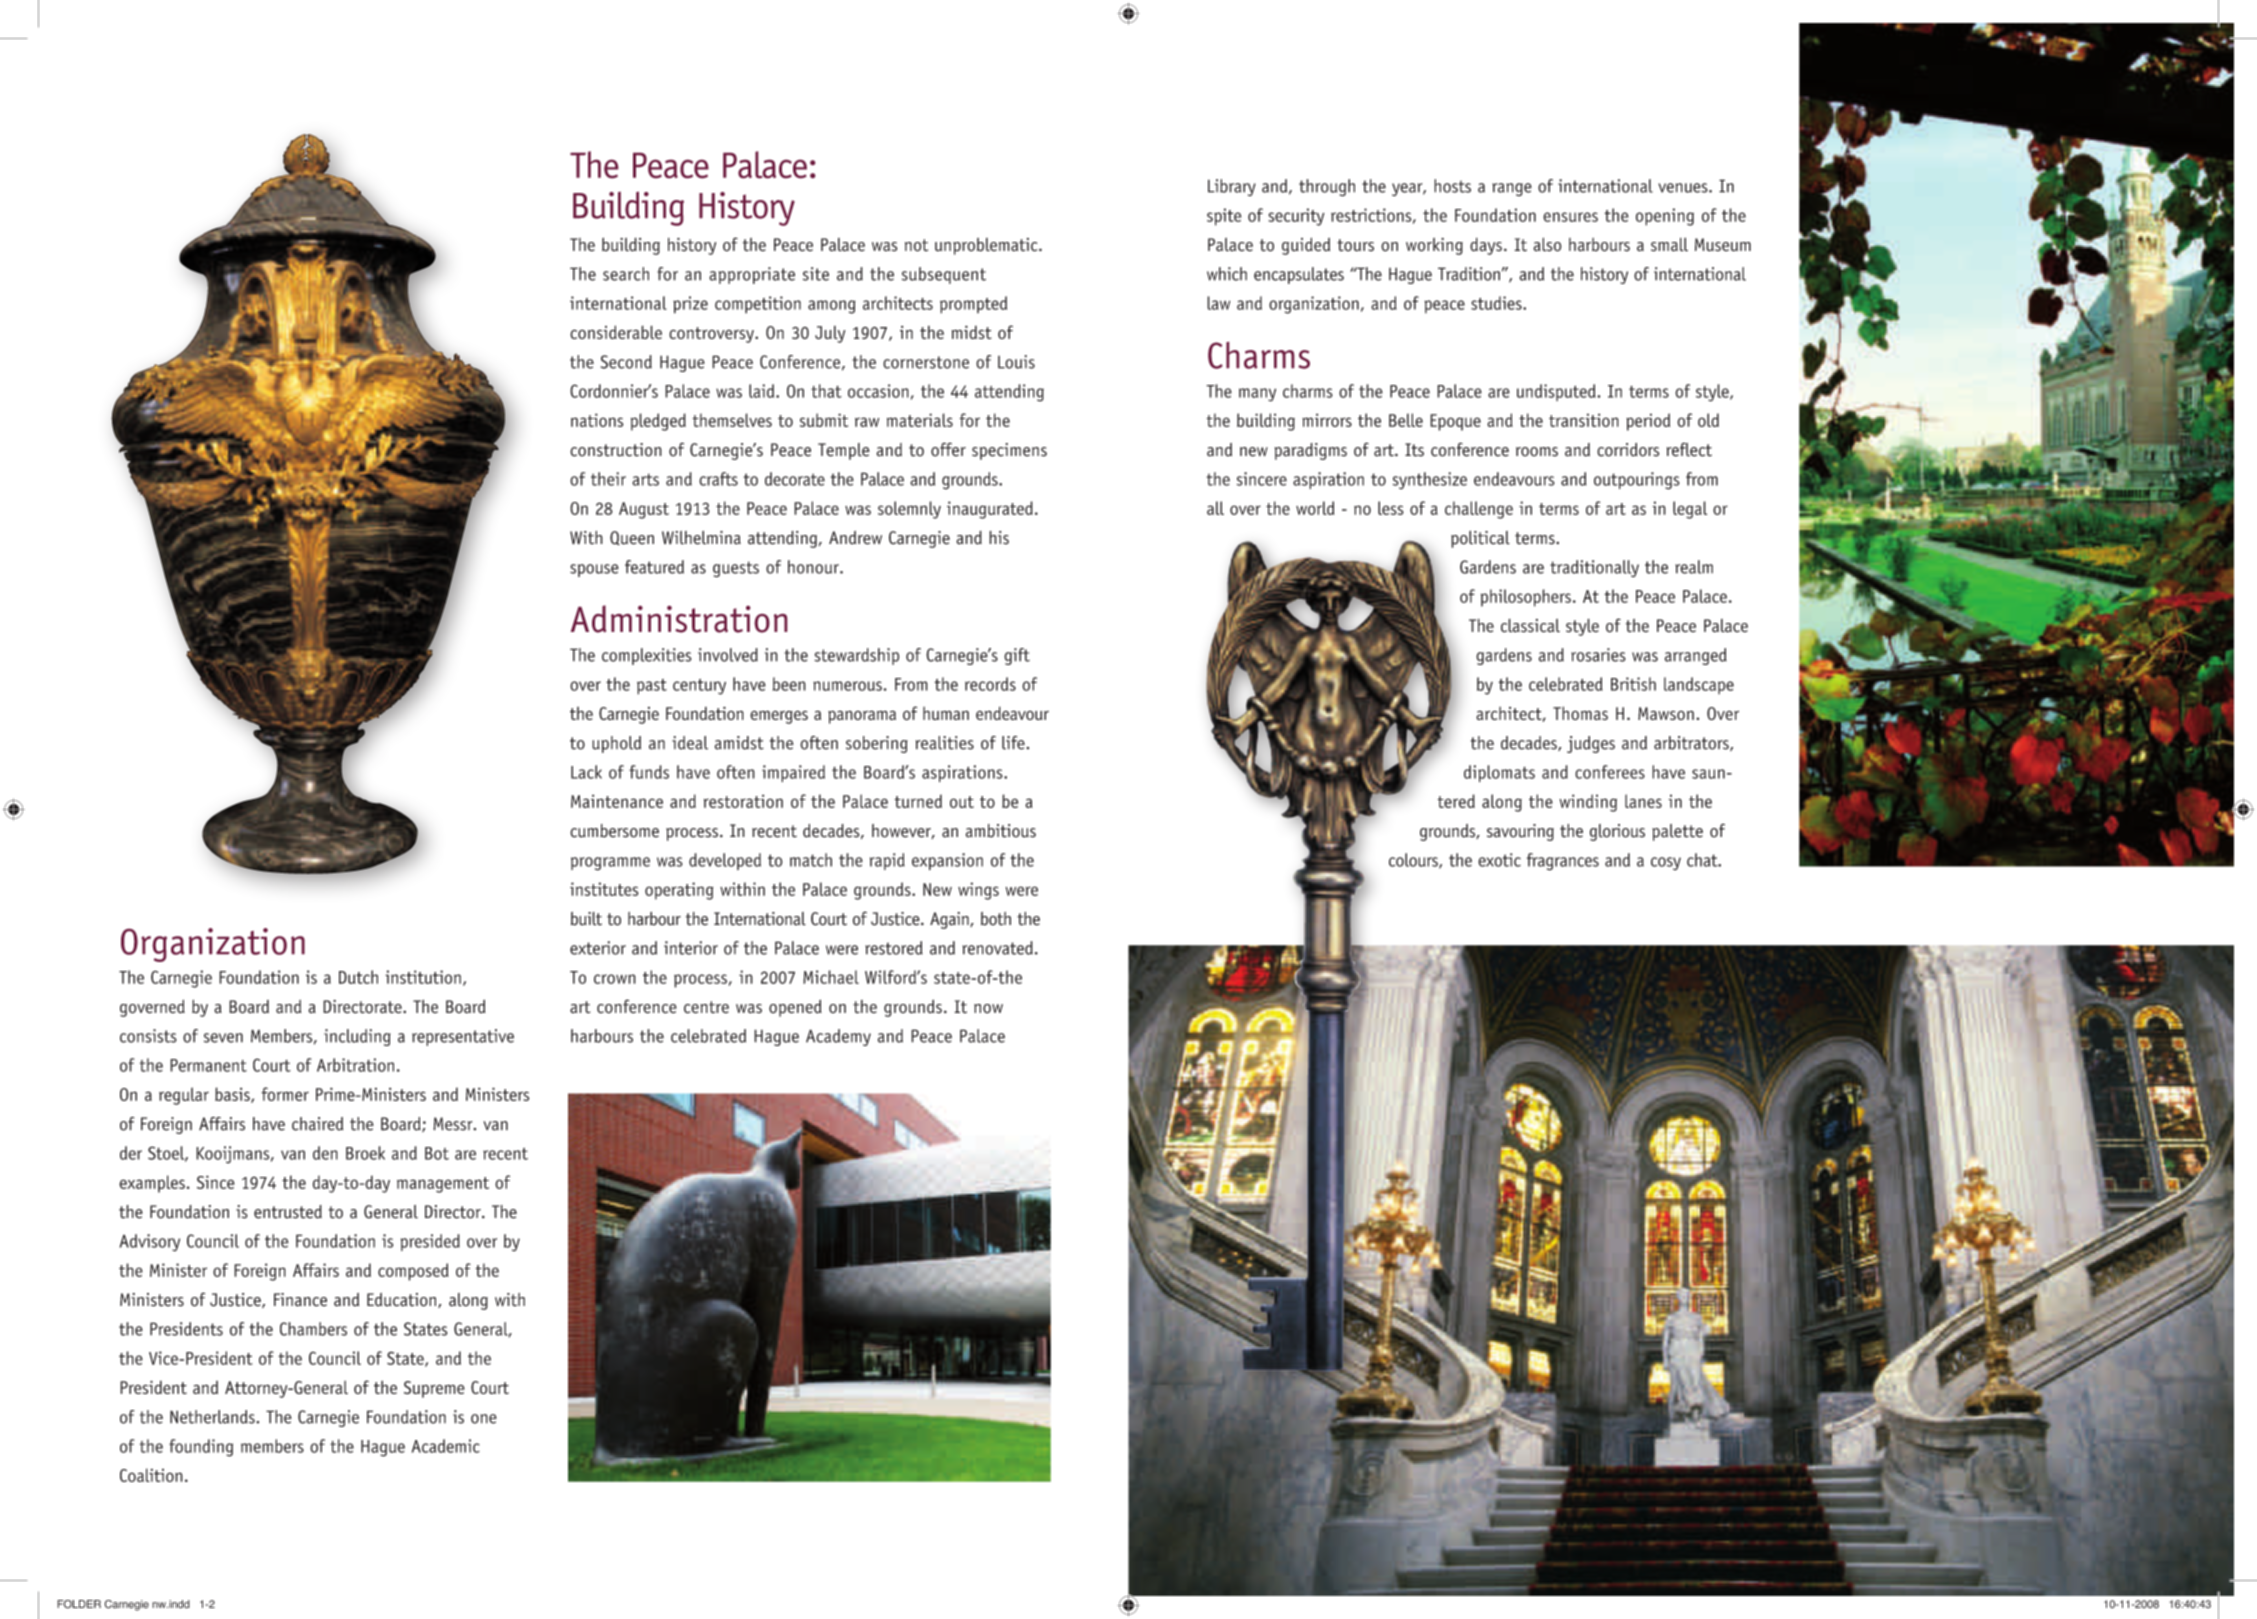  I want to click on Academic, so click(446, 1446).
